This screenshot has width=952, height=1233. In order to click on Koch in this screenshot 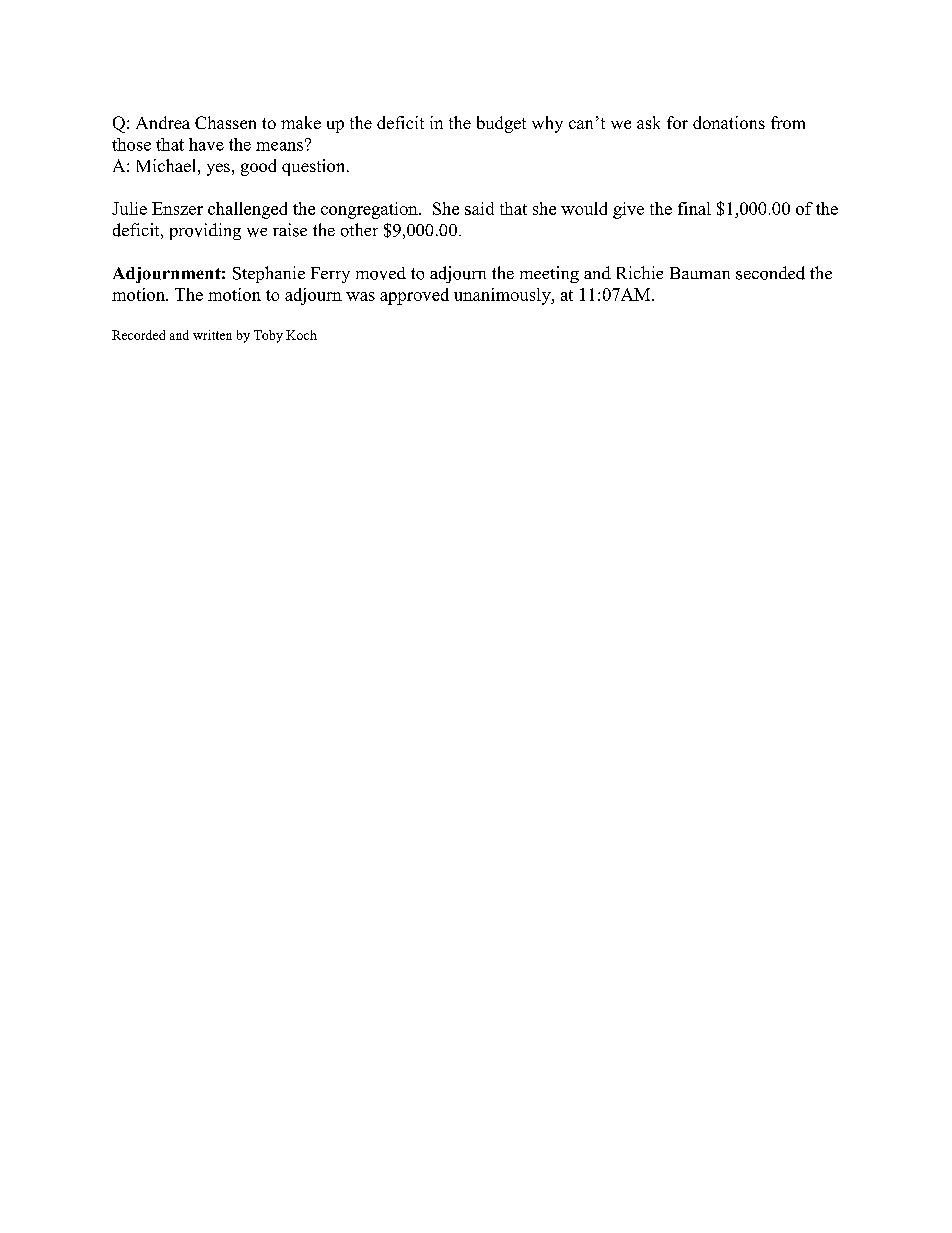, I will do `click(301, 335)`.
